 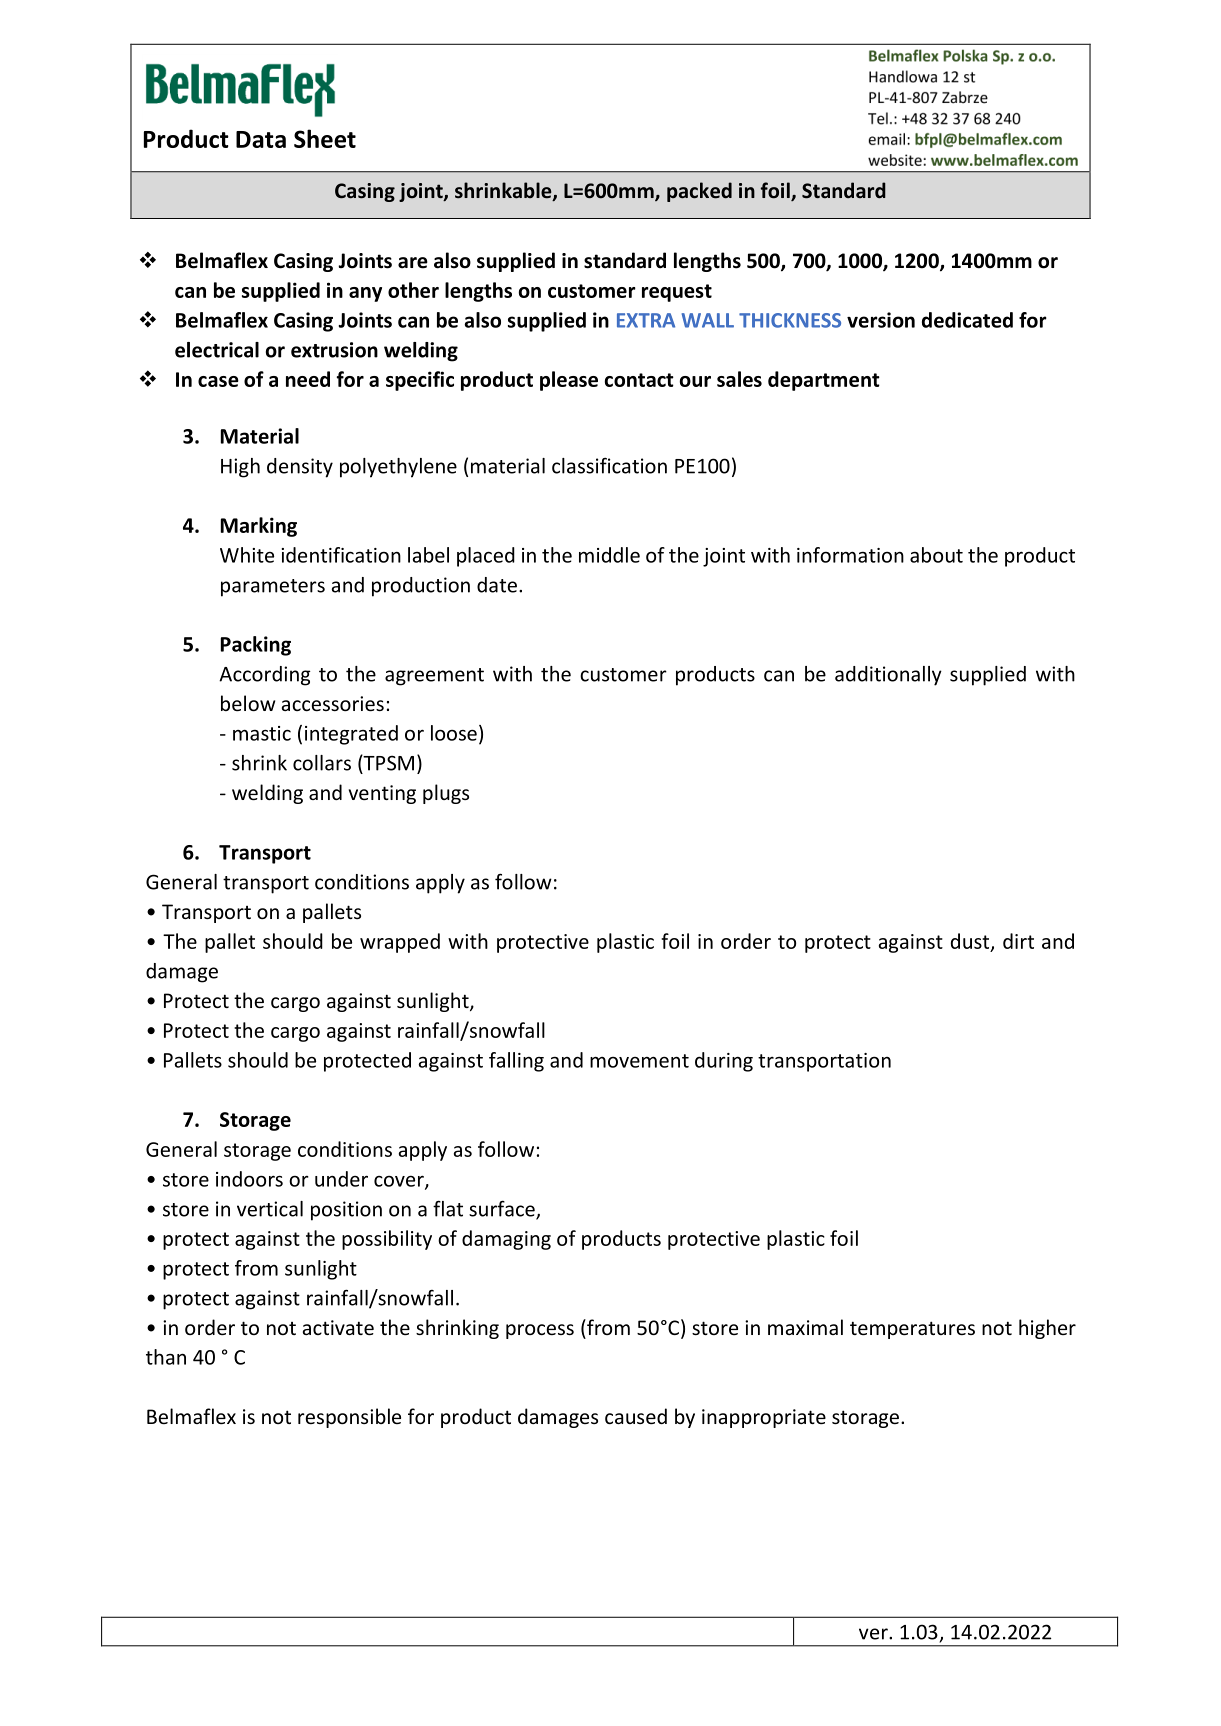 What do you see at coordinates (971, 942) in the document?
I see `dust` at bounding box center [971, 942].
